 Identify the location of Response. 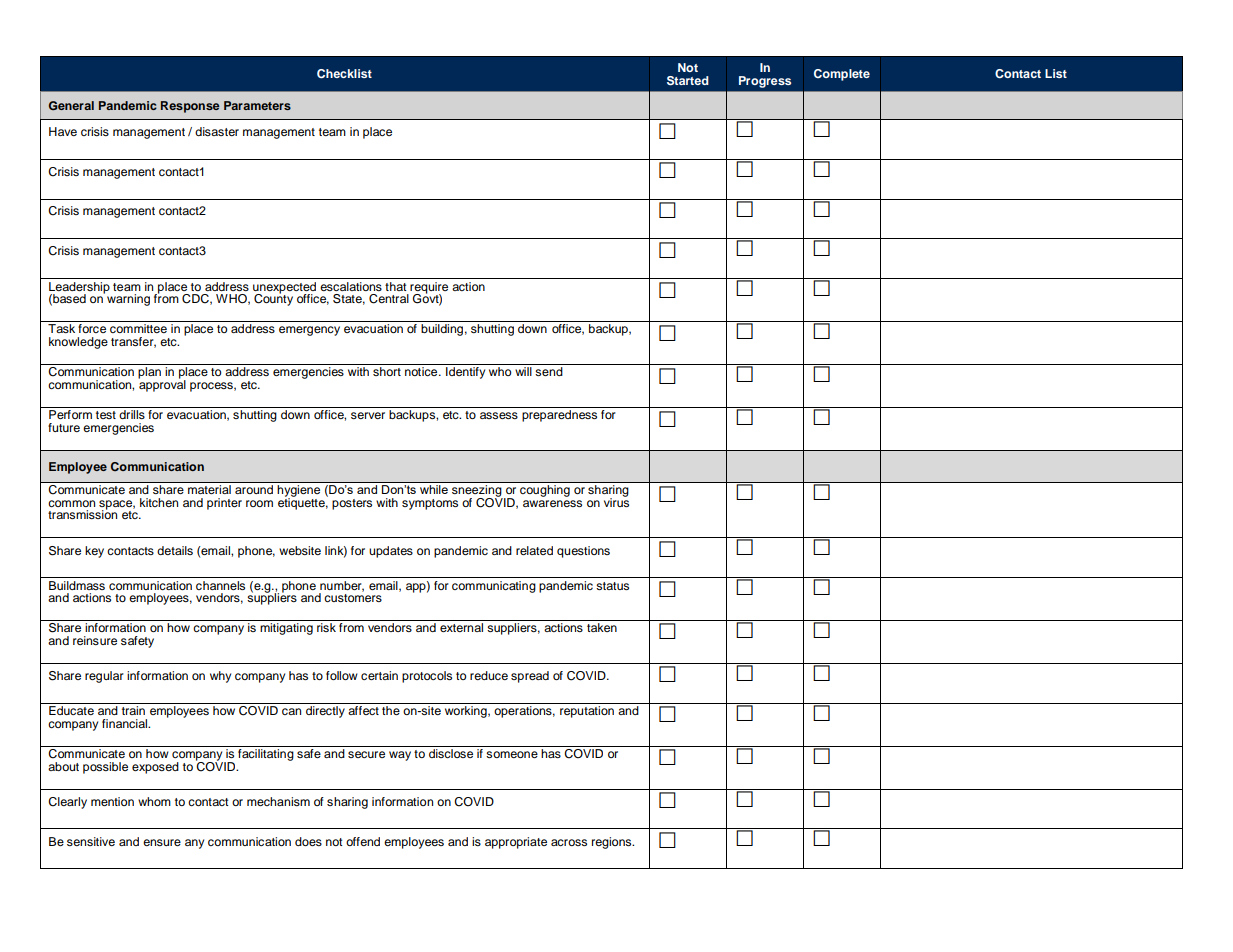
(190, 107).
